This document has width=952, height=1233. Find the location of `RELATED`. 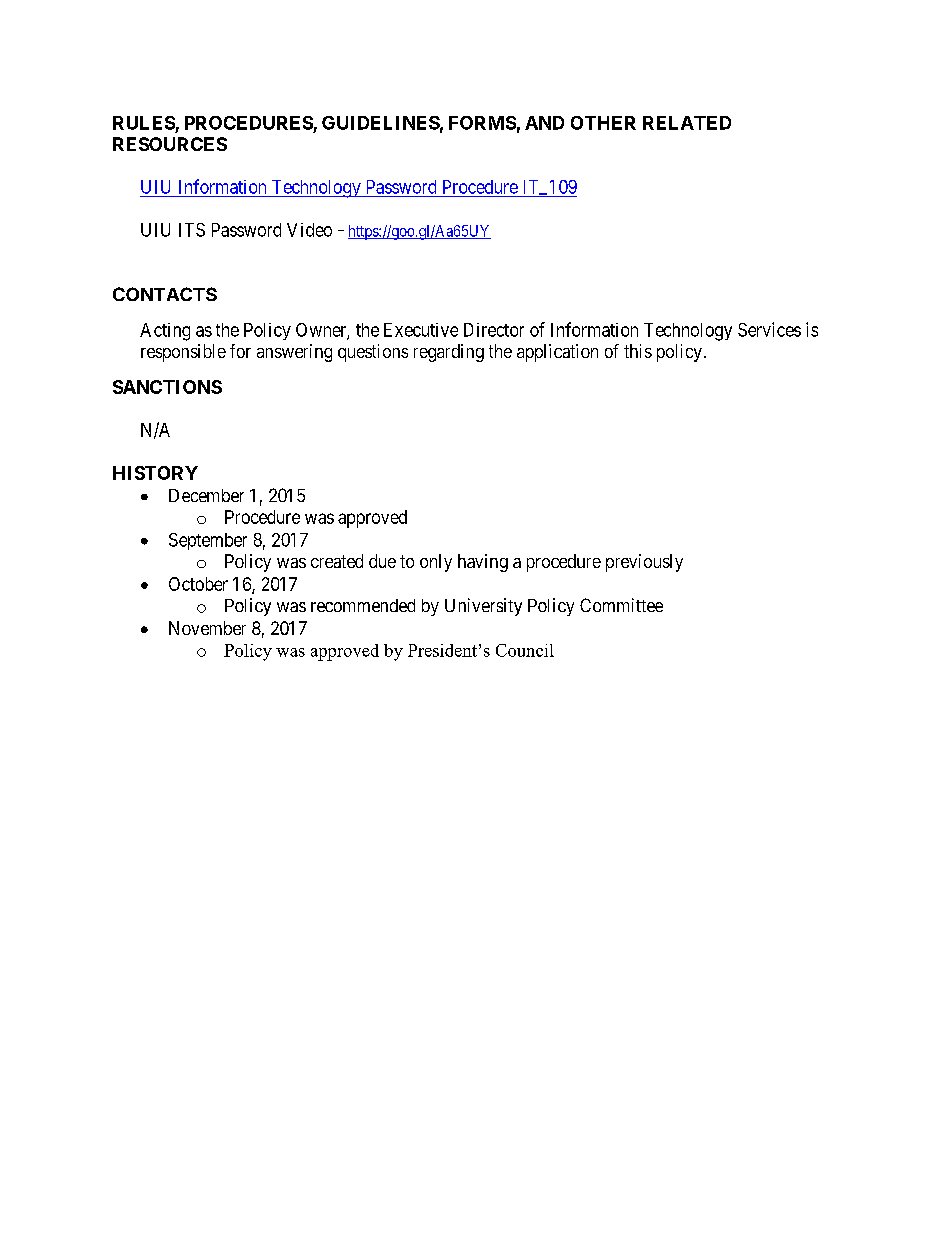

RELATED is located at coordinates (687, 123).
